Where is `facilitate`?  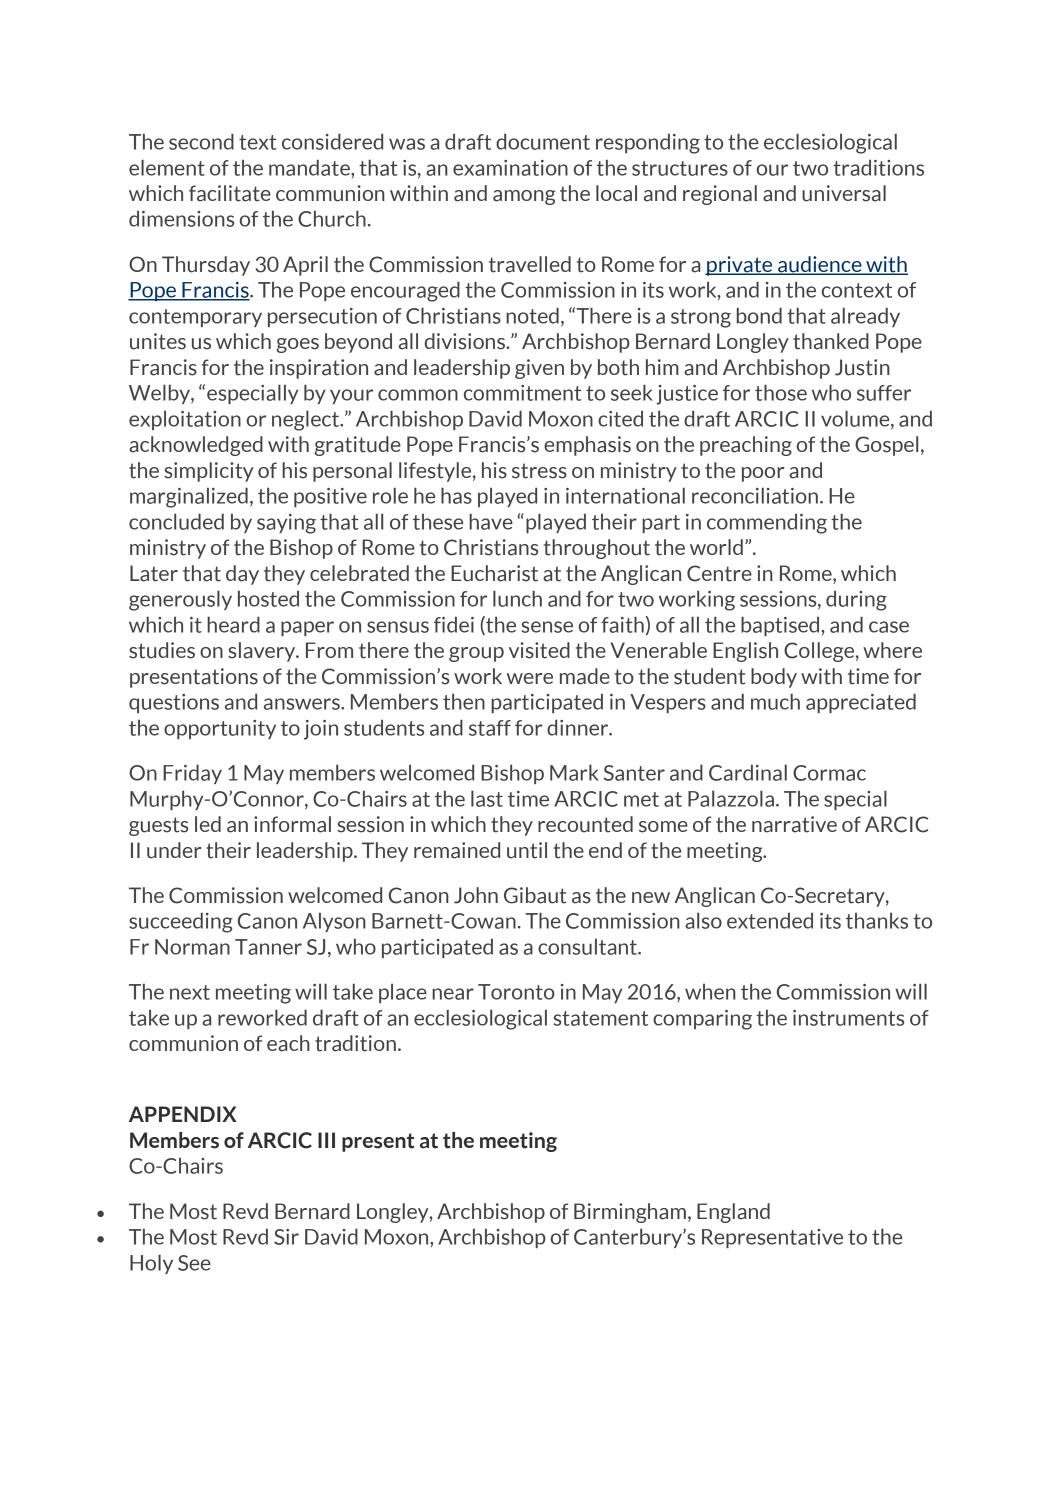 facilitate is located at coordinates (230, 193).
